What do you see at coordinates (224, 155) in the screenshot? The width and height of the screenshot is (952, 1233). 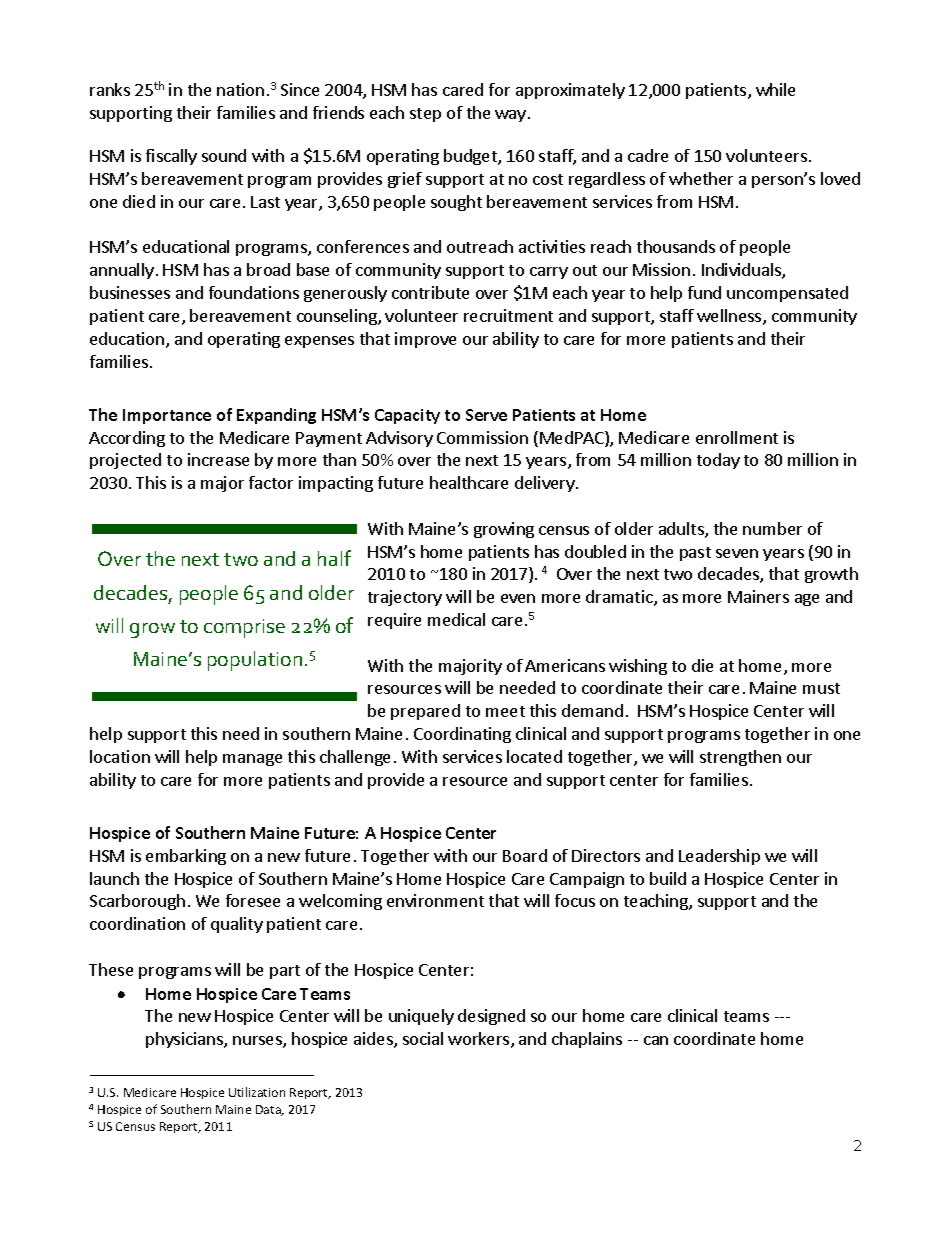 I see `sound` at bounding box center [224, 155].
